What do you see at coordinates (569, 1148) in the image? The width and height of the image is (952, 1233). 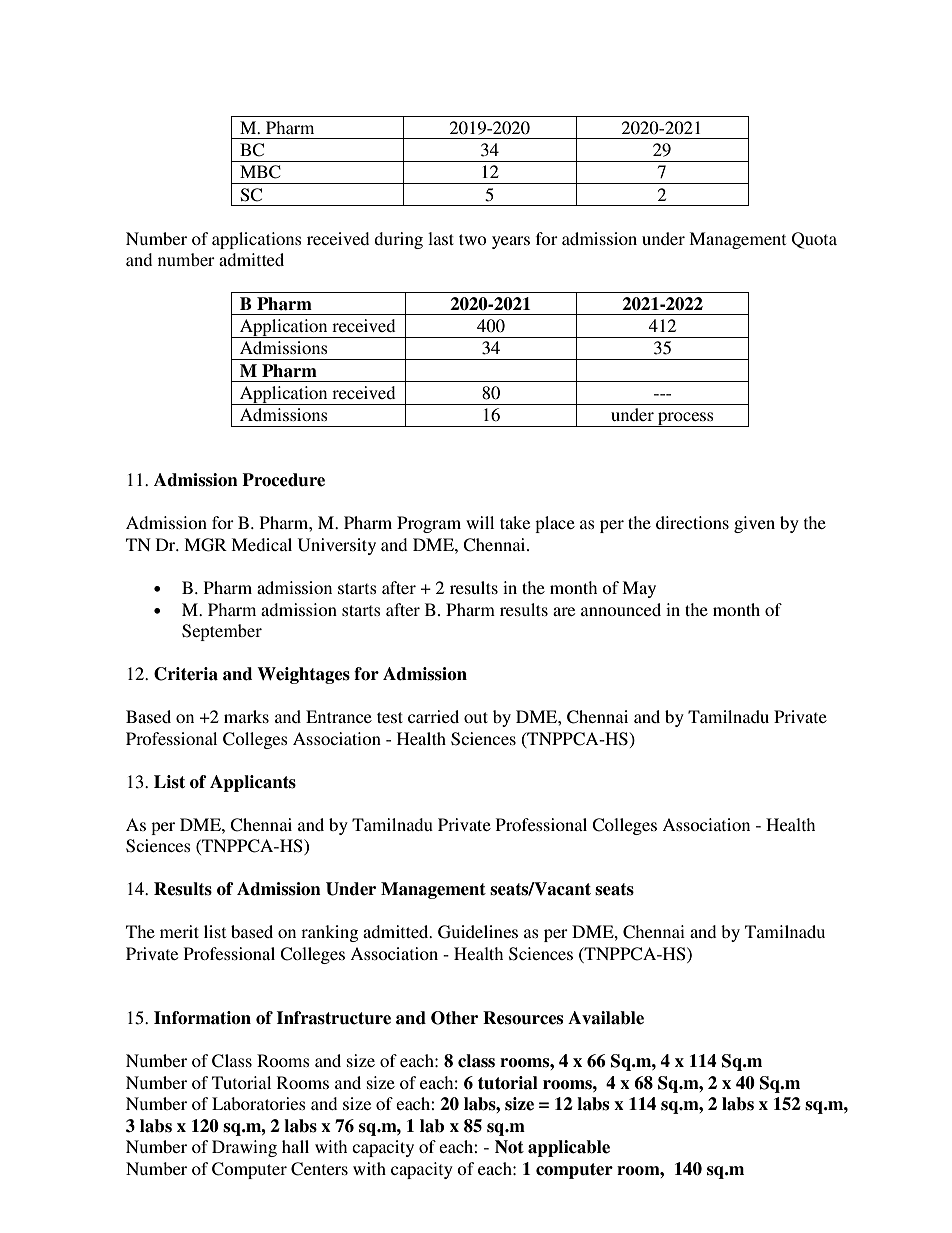 I see `applicable` at bounding box center [569, 1148].
